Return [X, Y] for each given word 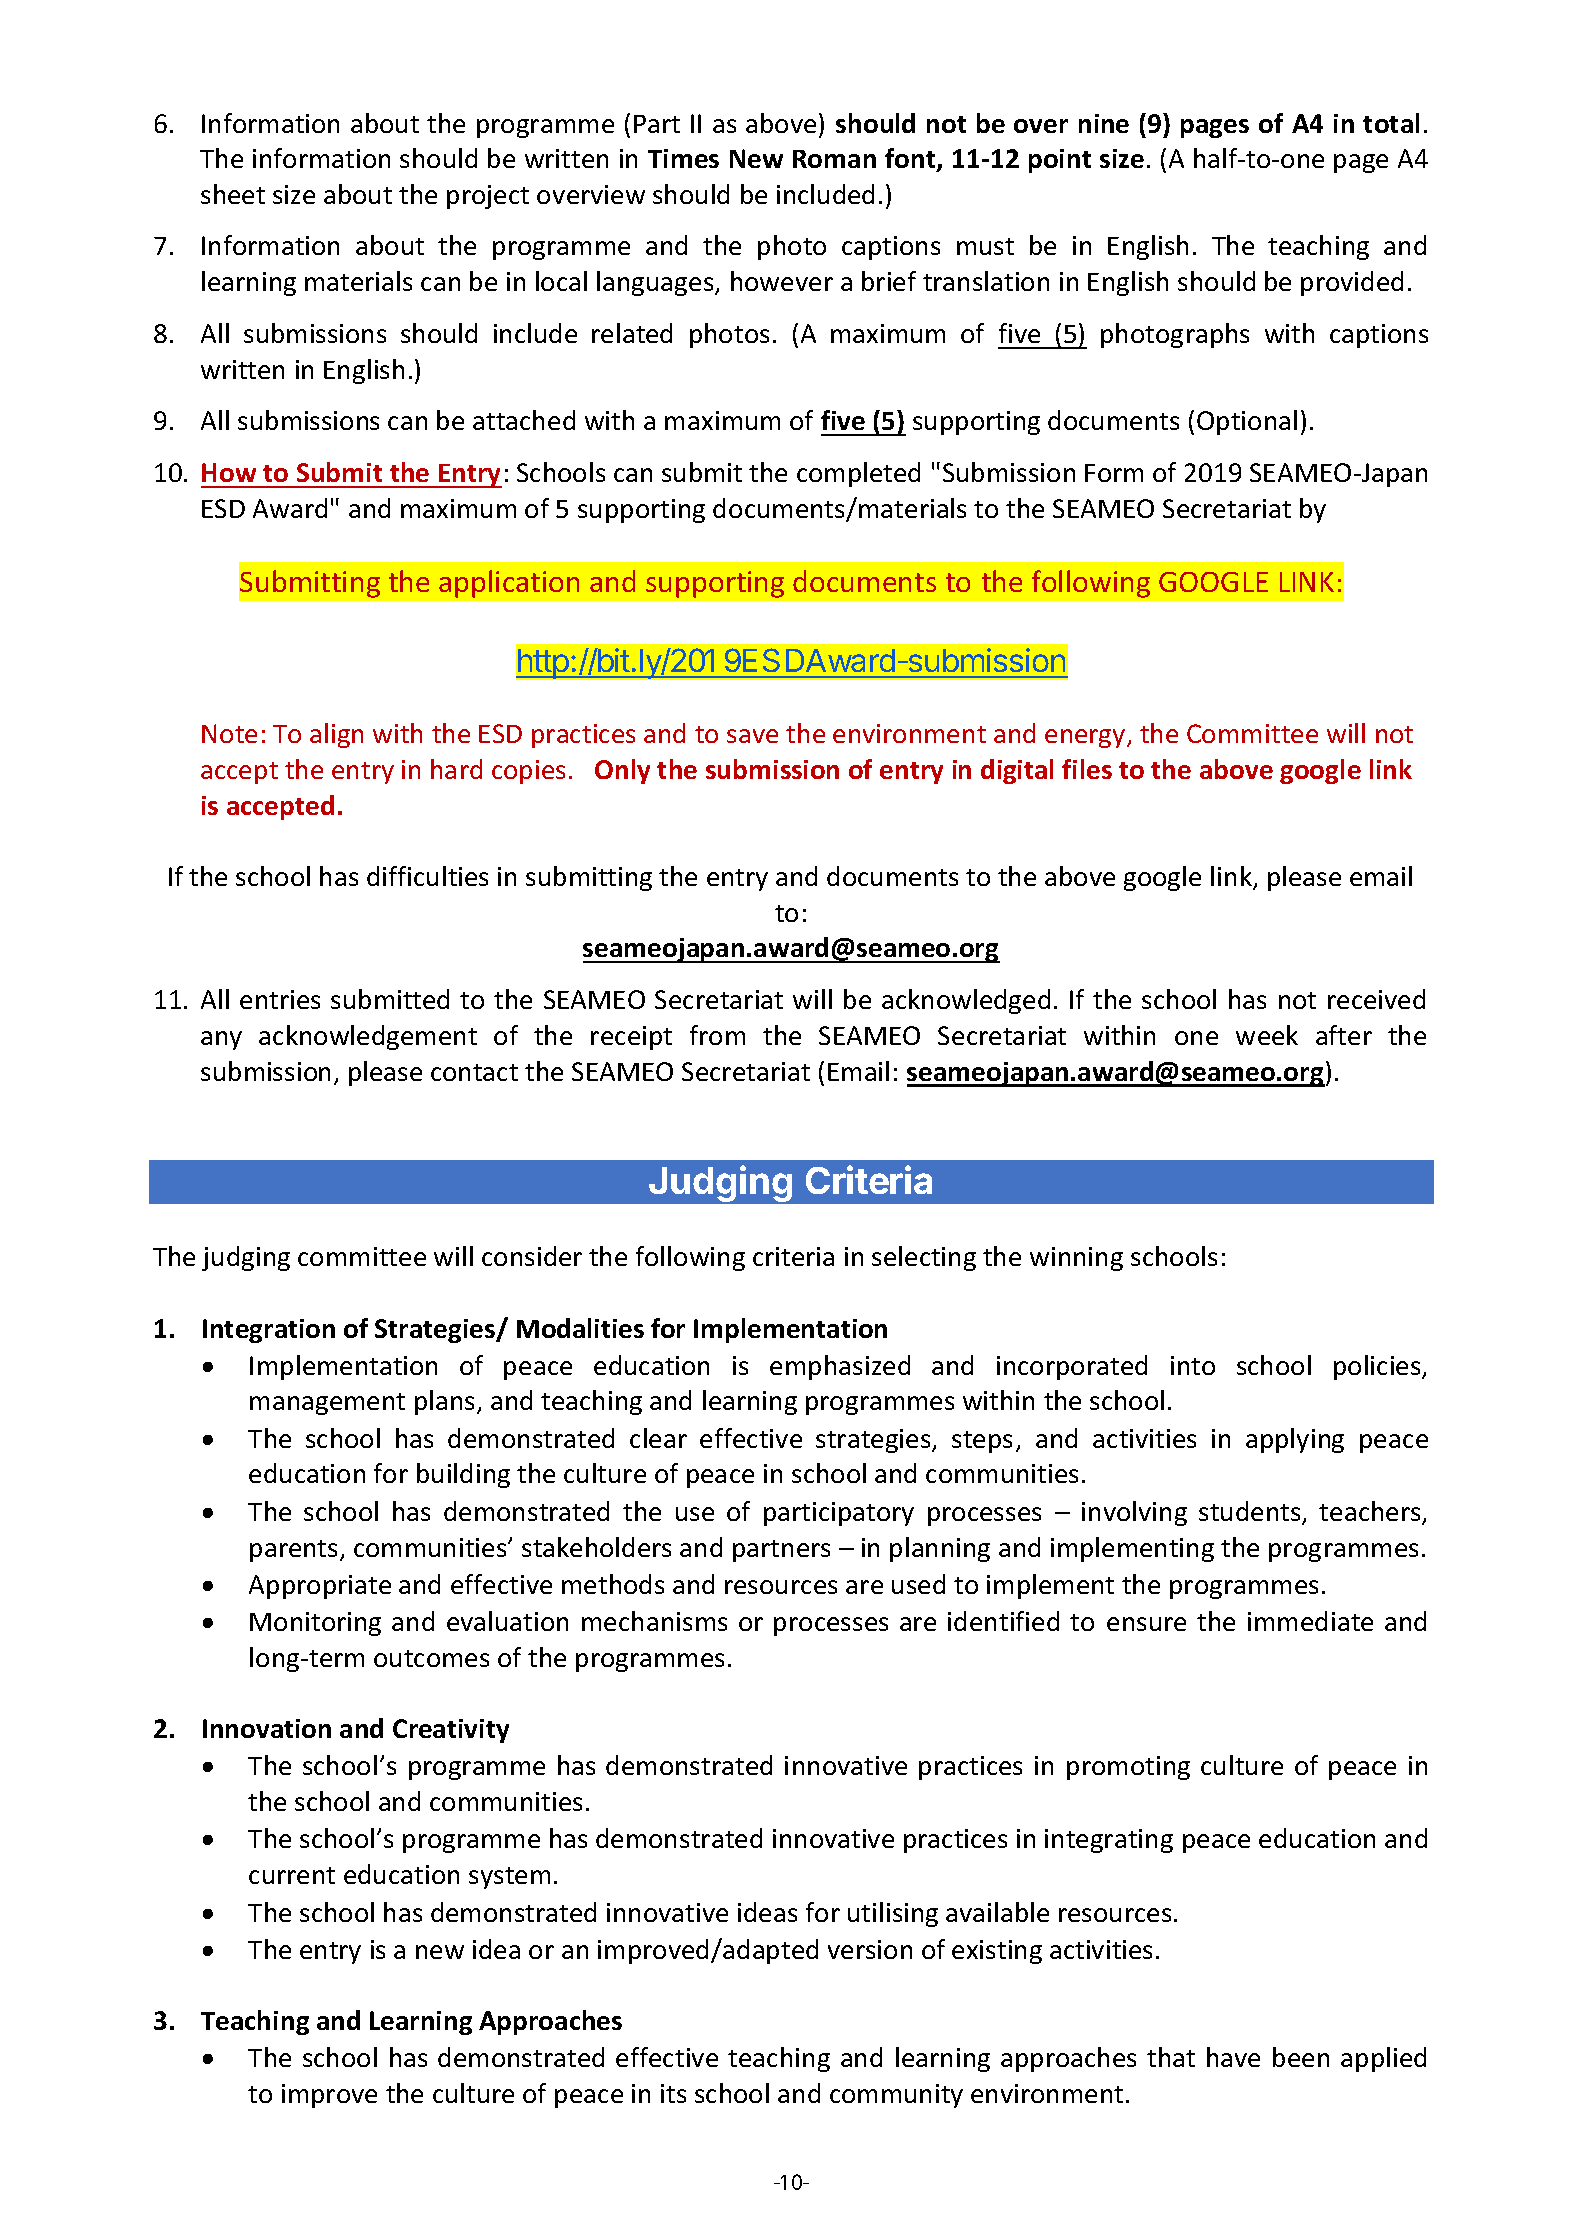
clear [658, 1438]
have [1233, 2057]
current [292, 1875]
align [336, 735]
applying [1295, 1440]
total [1391, 123]
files [1087, 769]
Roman [834, 159]
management [327, 1404]
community [896, 2096]
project [488, 197]
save [752, 736]
